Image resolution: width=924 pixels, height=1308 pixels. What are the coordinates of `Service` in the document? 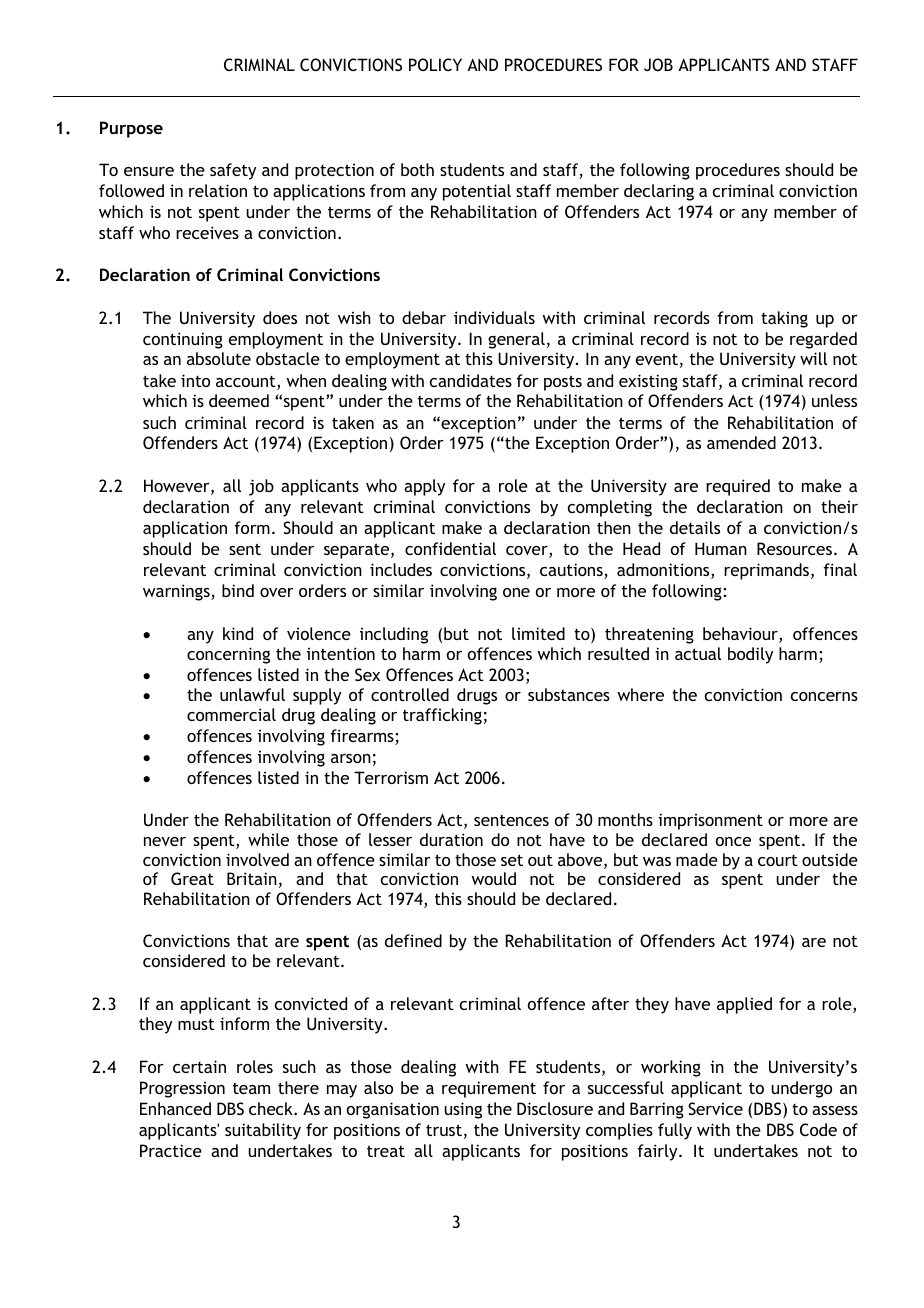 It's located at (715, 1108).
